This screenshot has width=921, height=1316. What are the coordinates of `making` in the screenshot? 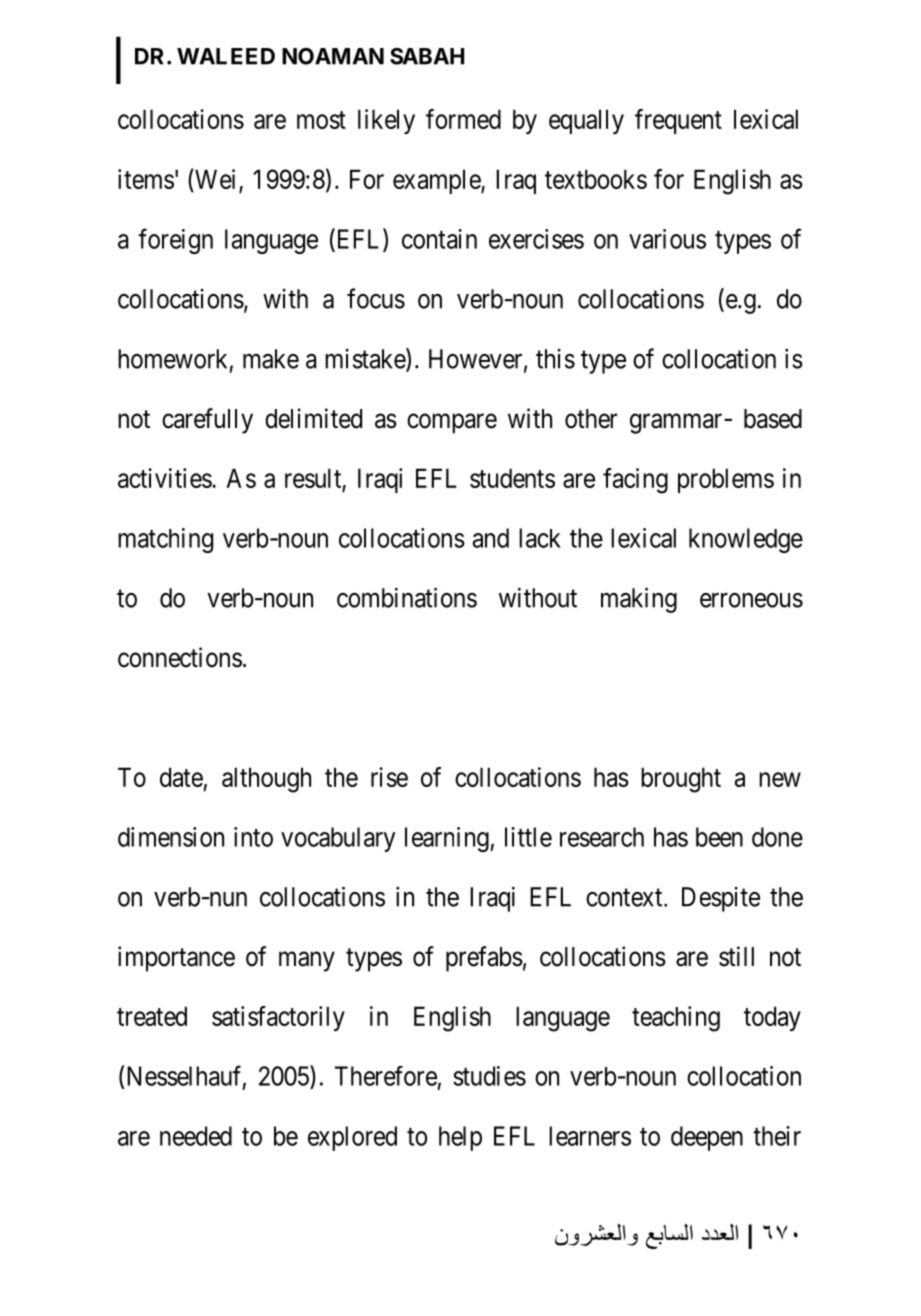 It's located at (639, 600).
